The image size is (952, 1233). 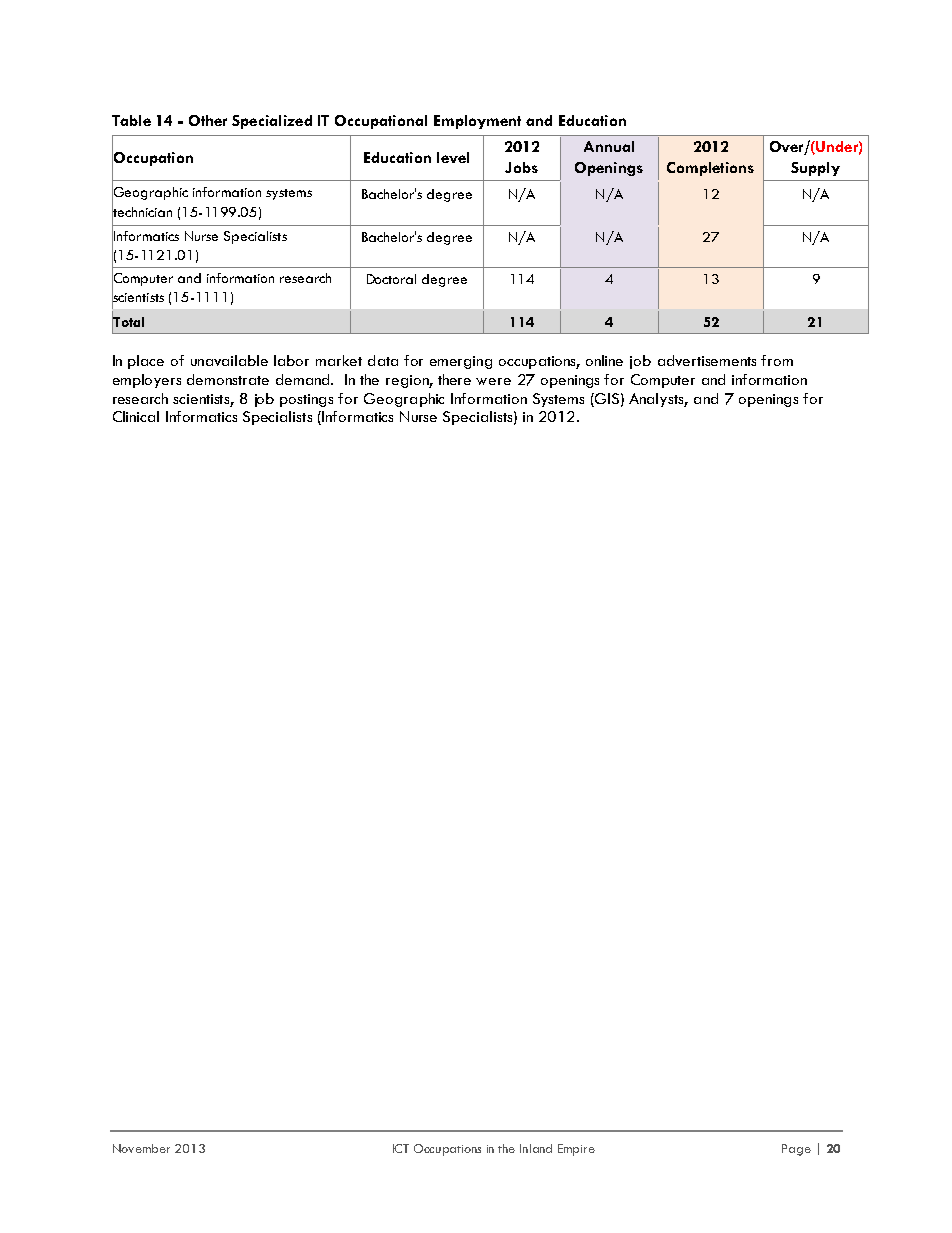 I want to click on from, so click(x=777, y=360).
